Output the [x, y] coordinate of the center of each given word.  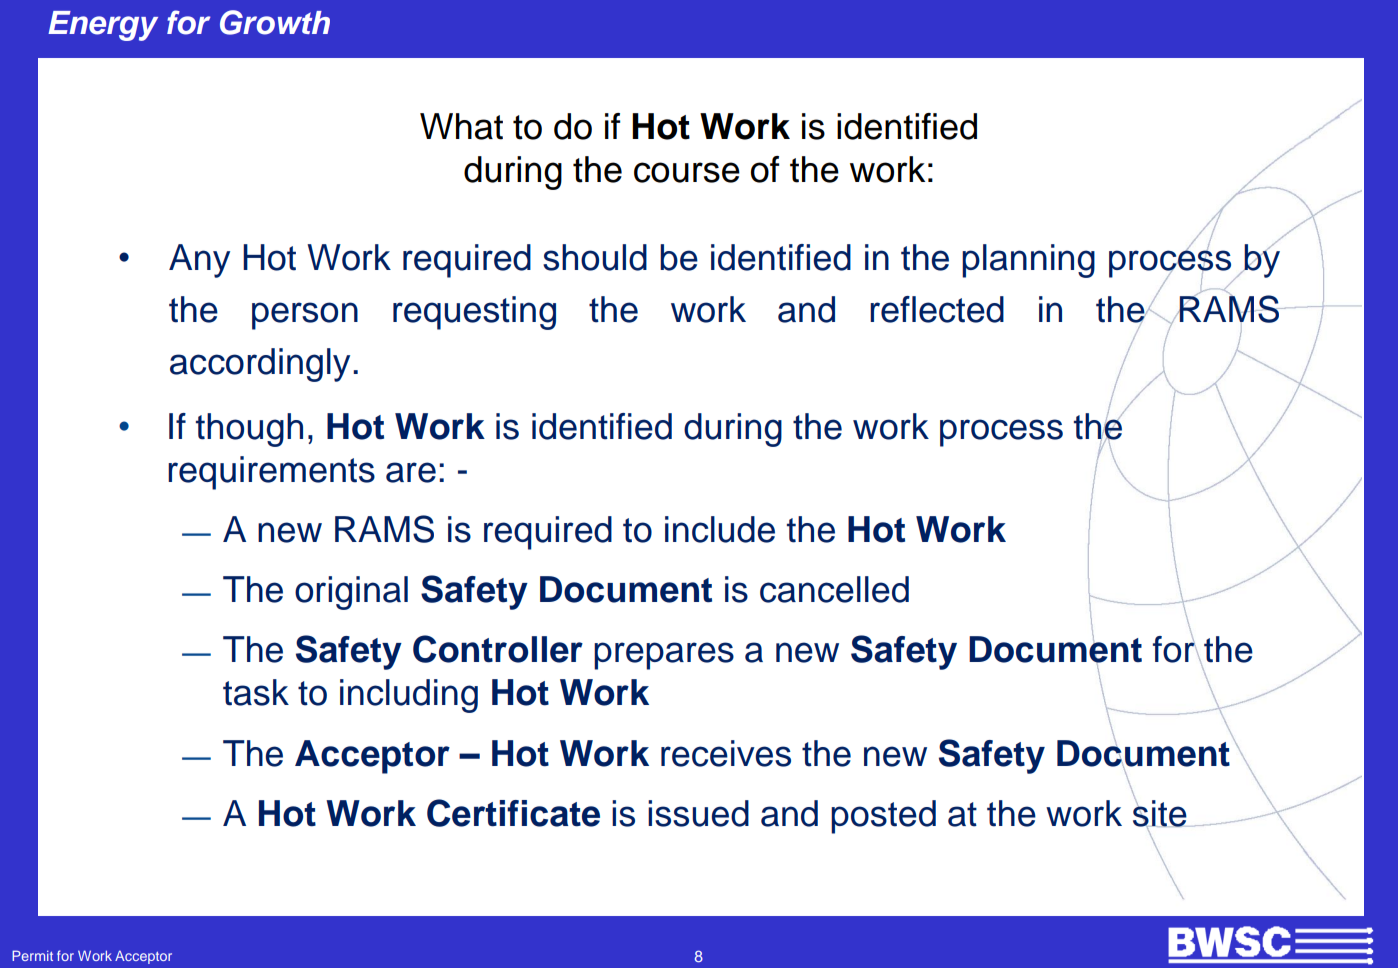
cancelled [834, 589]
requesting [474, 313]
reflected [937, 309]
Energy [103, 26]
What [461, 126]
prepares [664, 656]
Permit [32, 955]
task [256, 692]
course [687, 172]
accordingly [260, 365]
